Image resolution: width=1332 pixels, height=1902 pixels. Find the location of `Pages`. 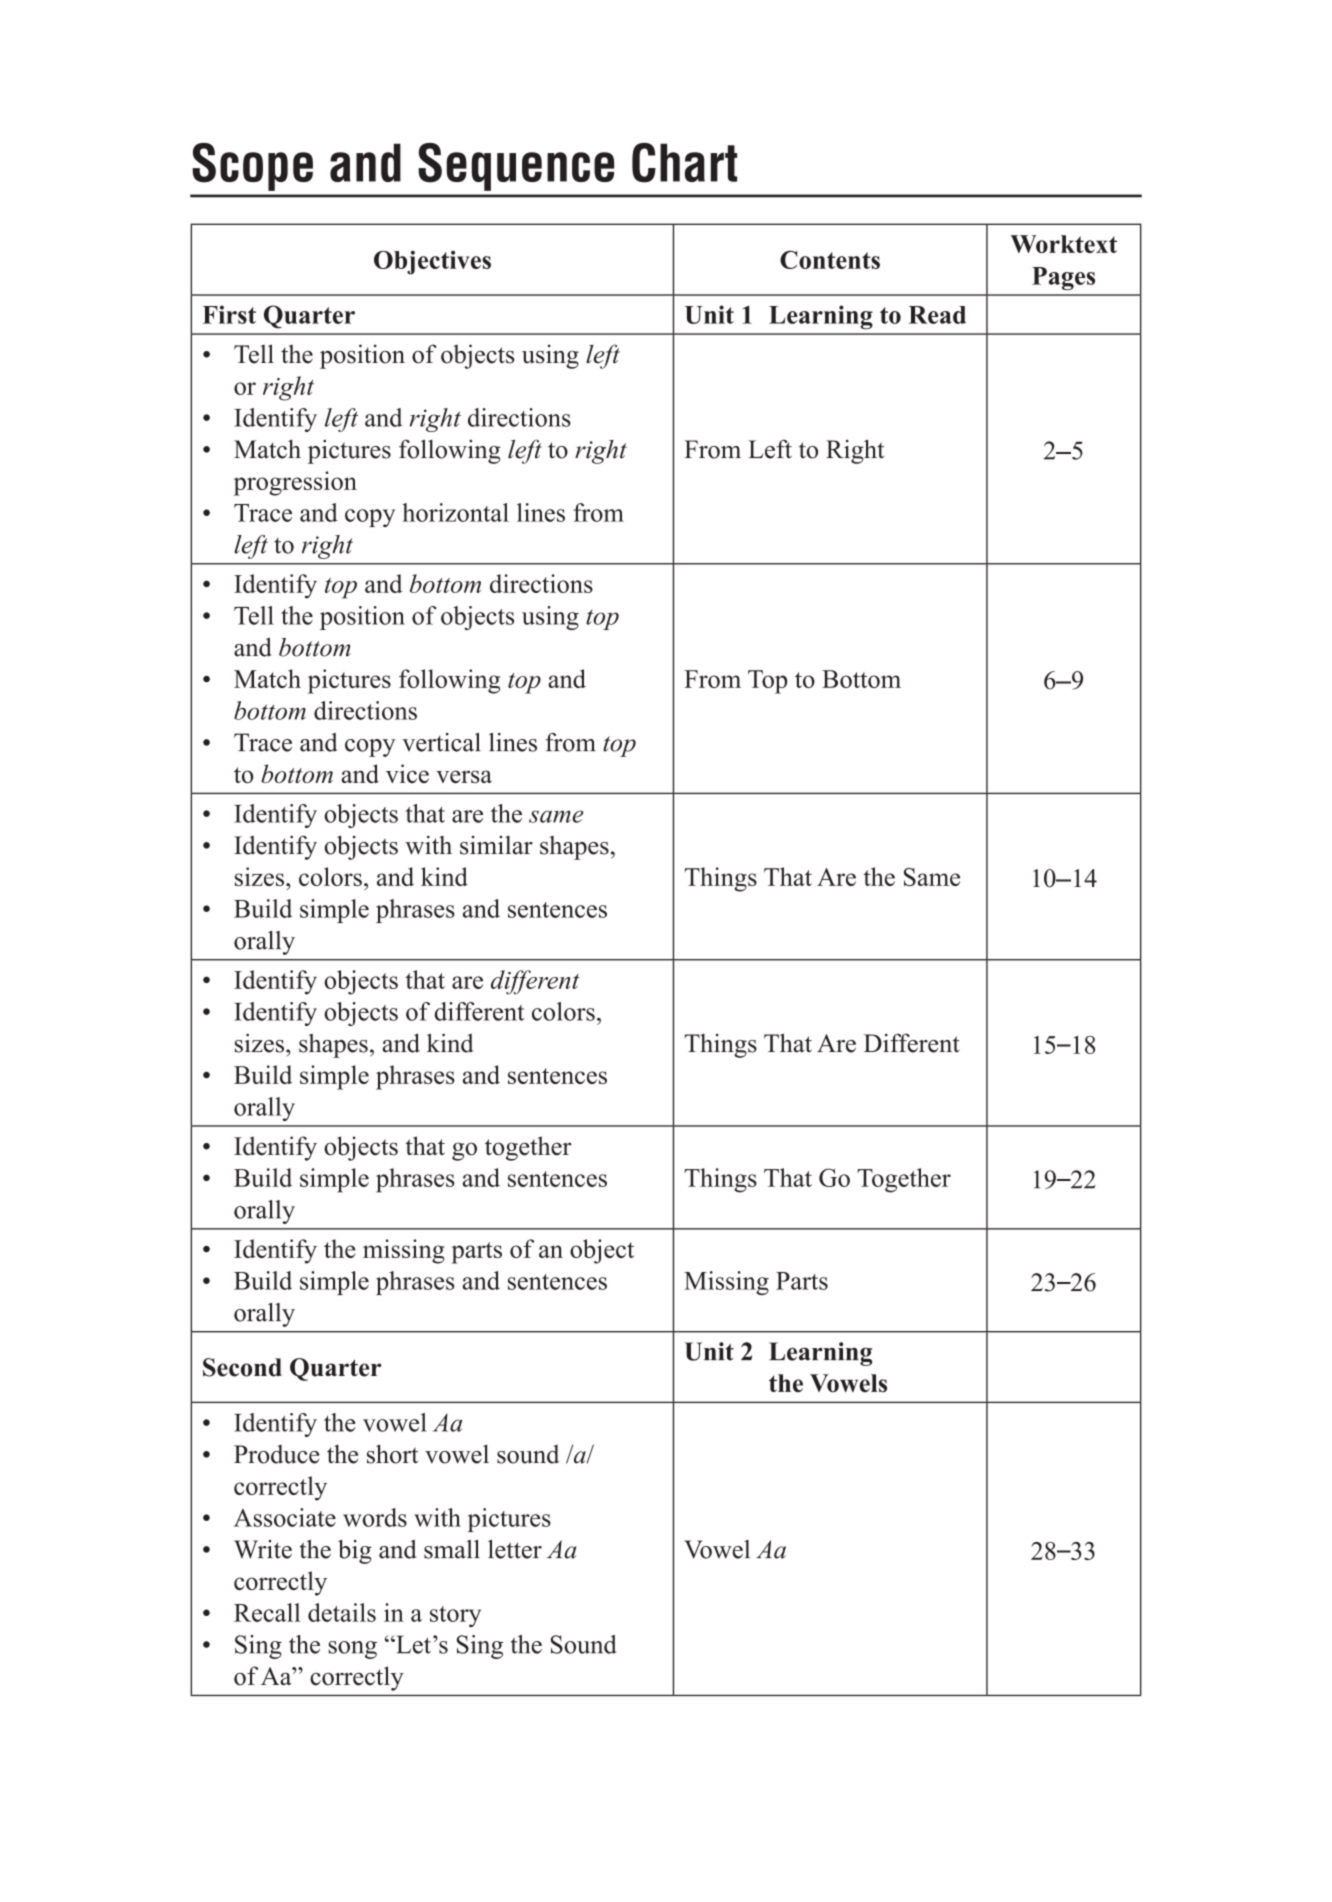

Pages is located at coordinates (1063, 278).
